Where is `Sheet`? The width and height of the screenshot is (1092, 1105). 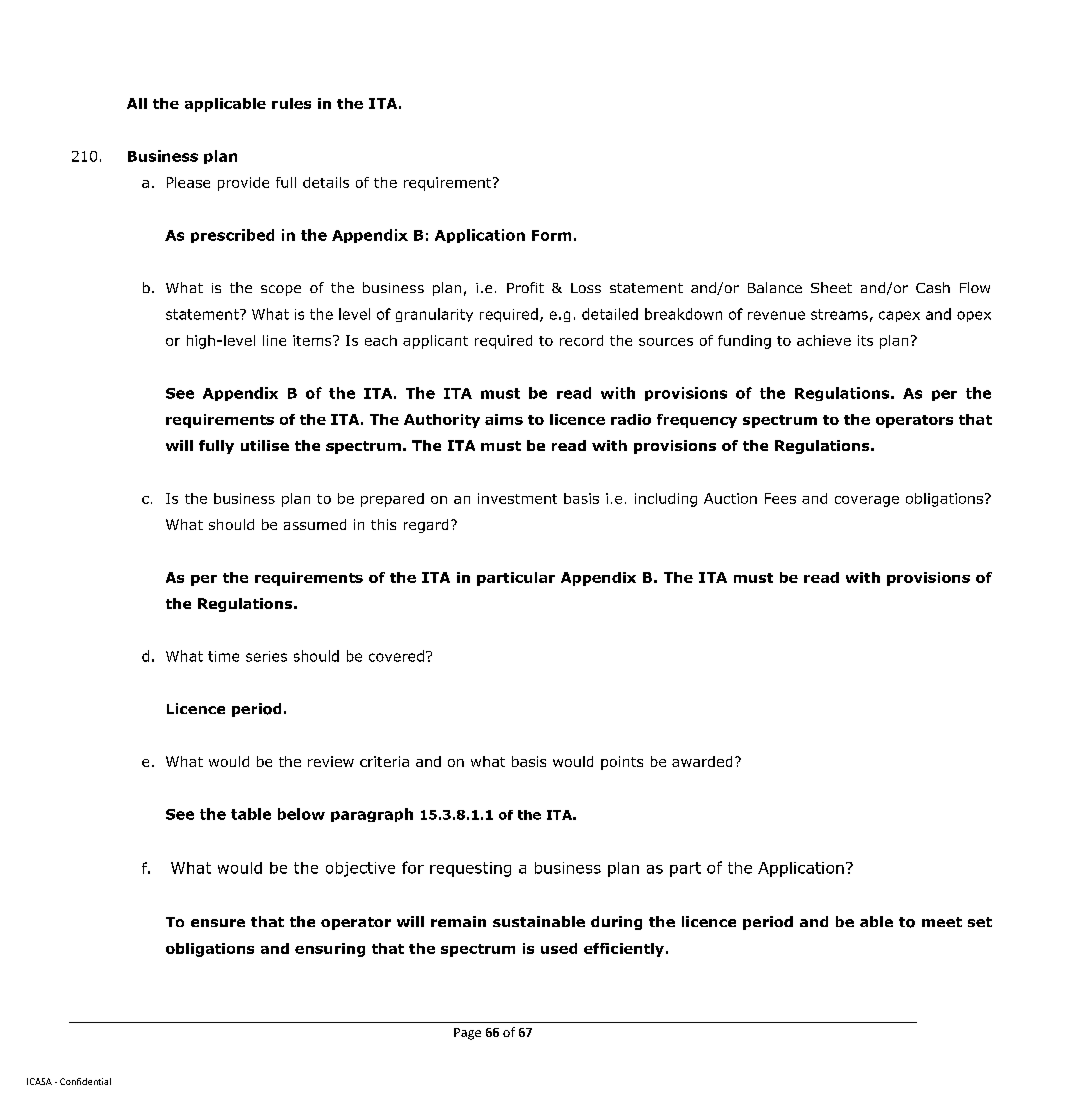 Sheet is located at coordinates (831, 287).
